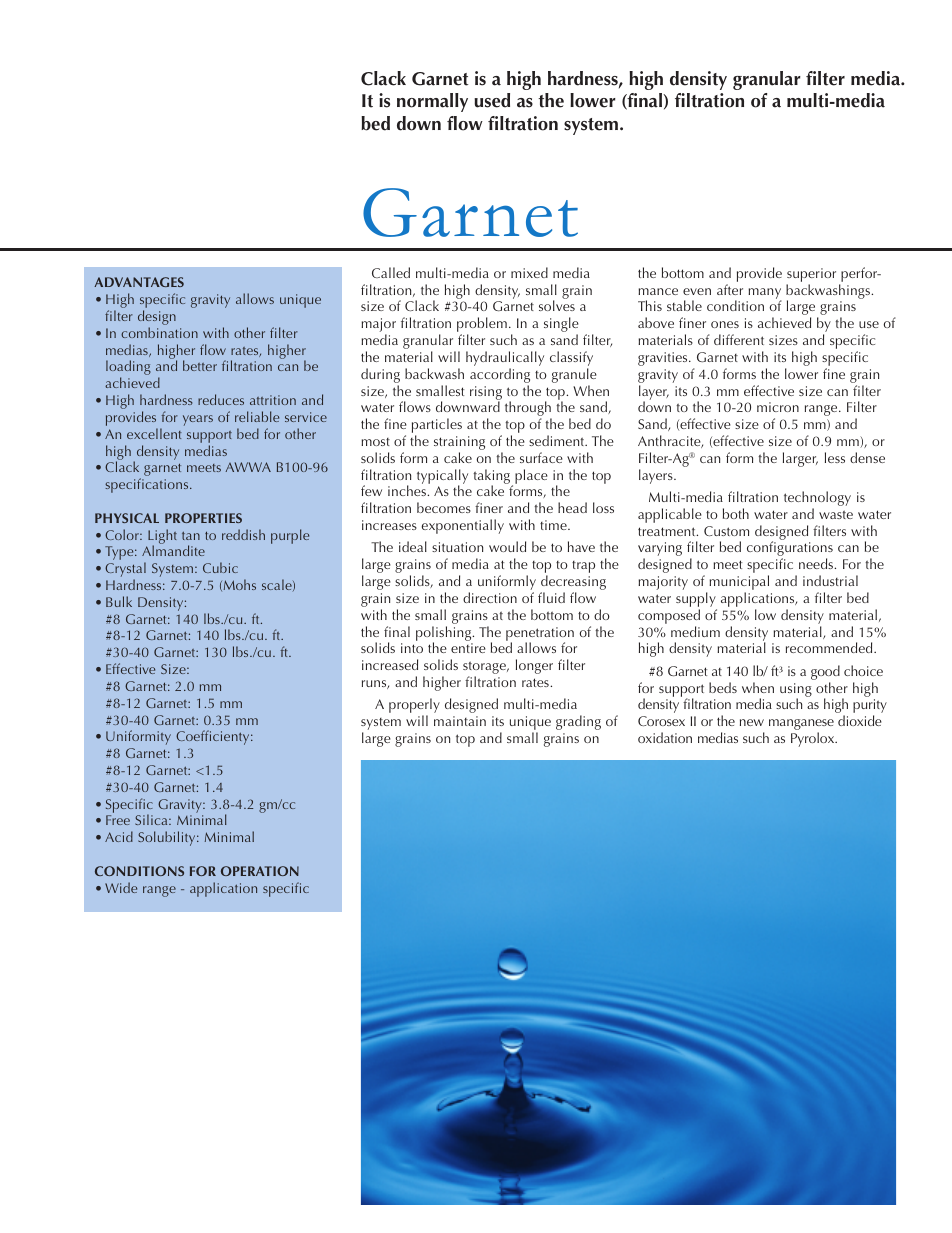 The width and height of the image is (952, 1233). What do you see at coordinates (492, 100) in the image?
I see `used` at bounding box center [492, 100].
